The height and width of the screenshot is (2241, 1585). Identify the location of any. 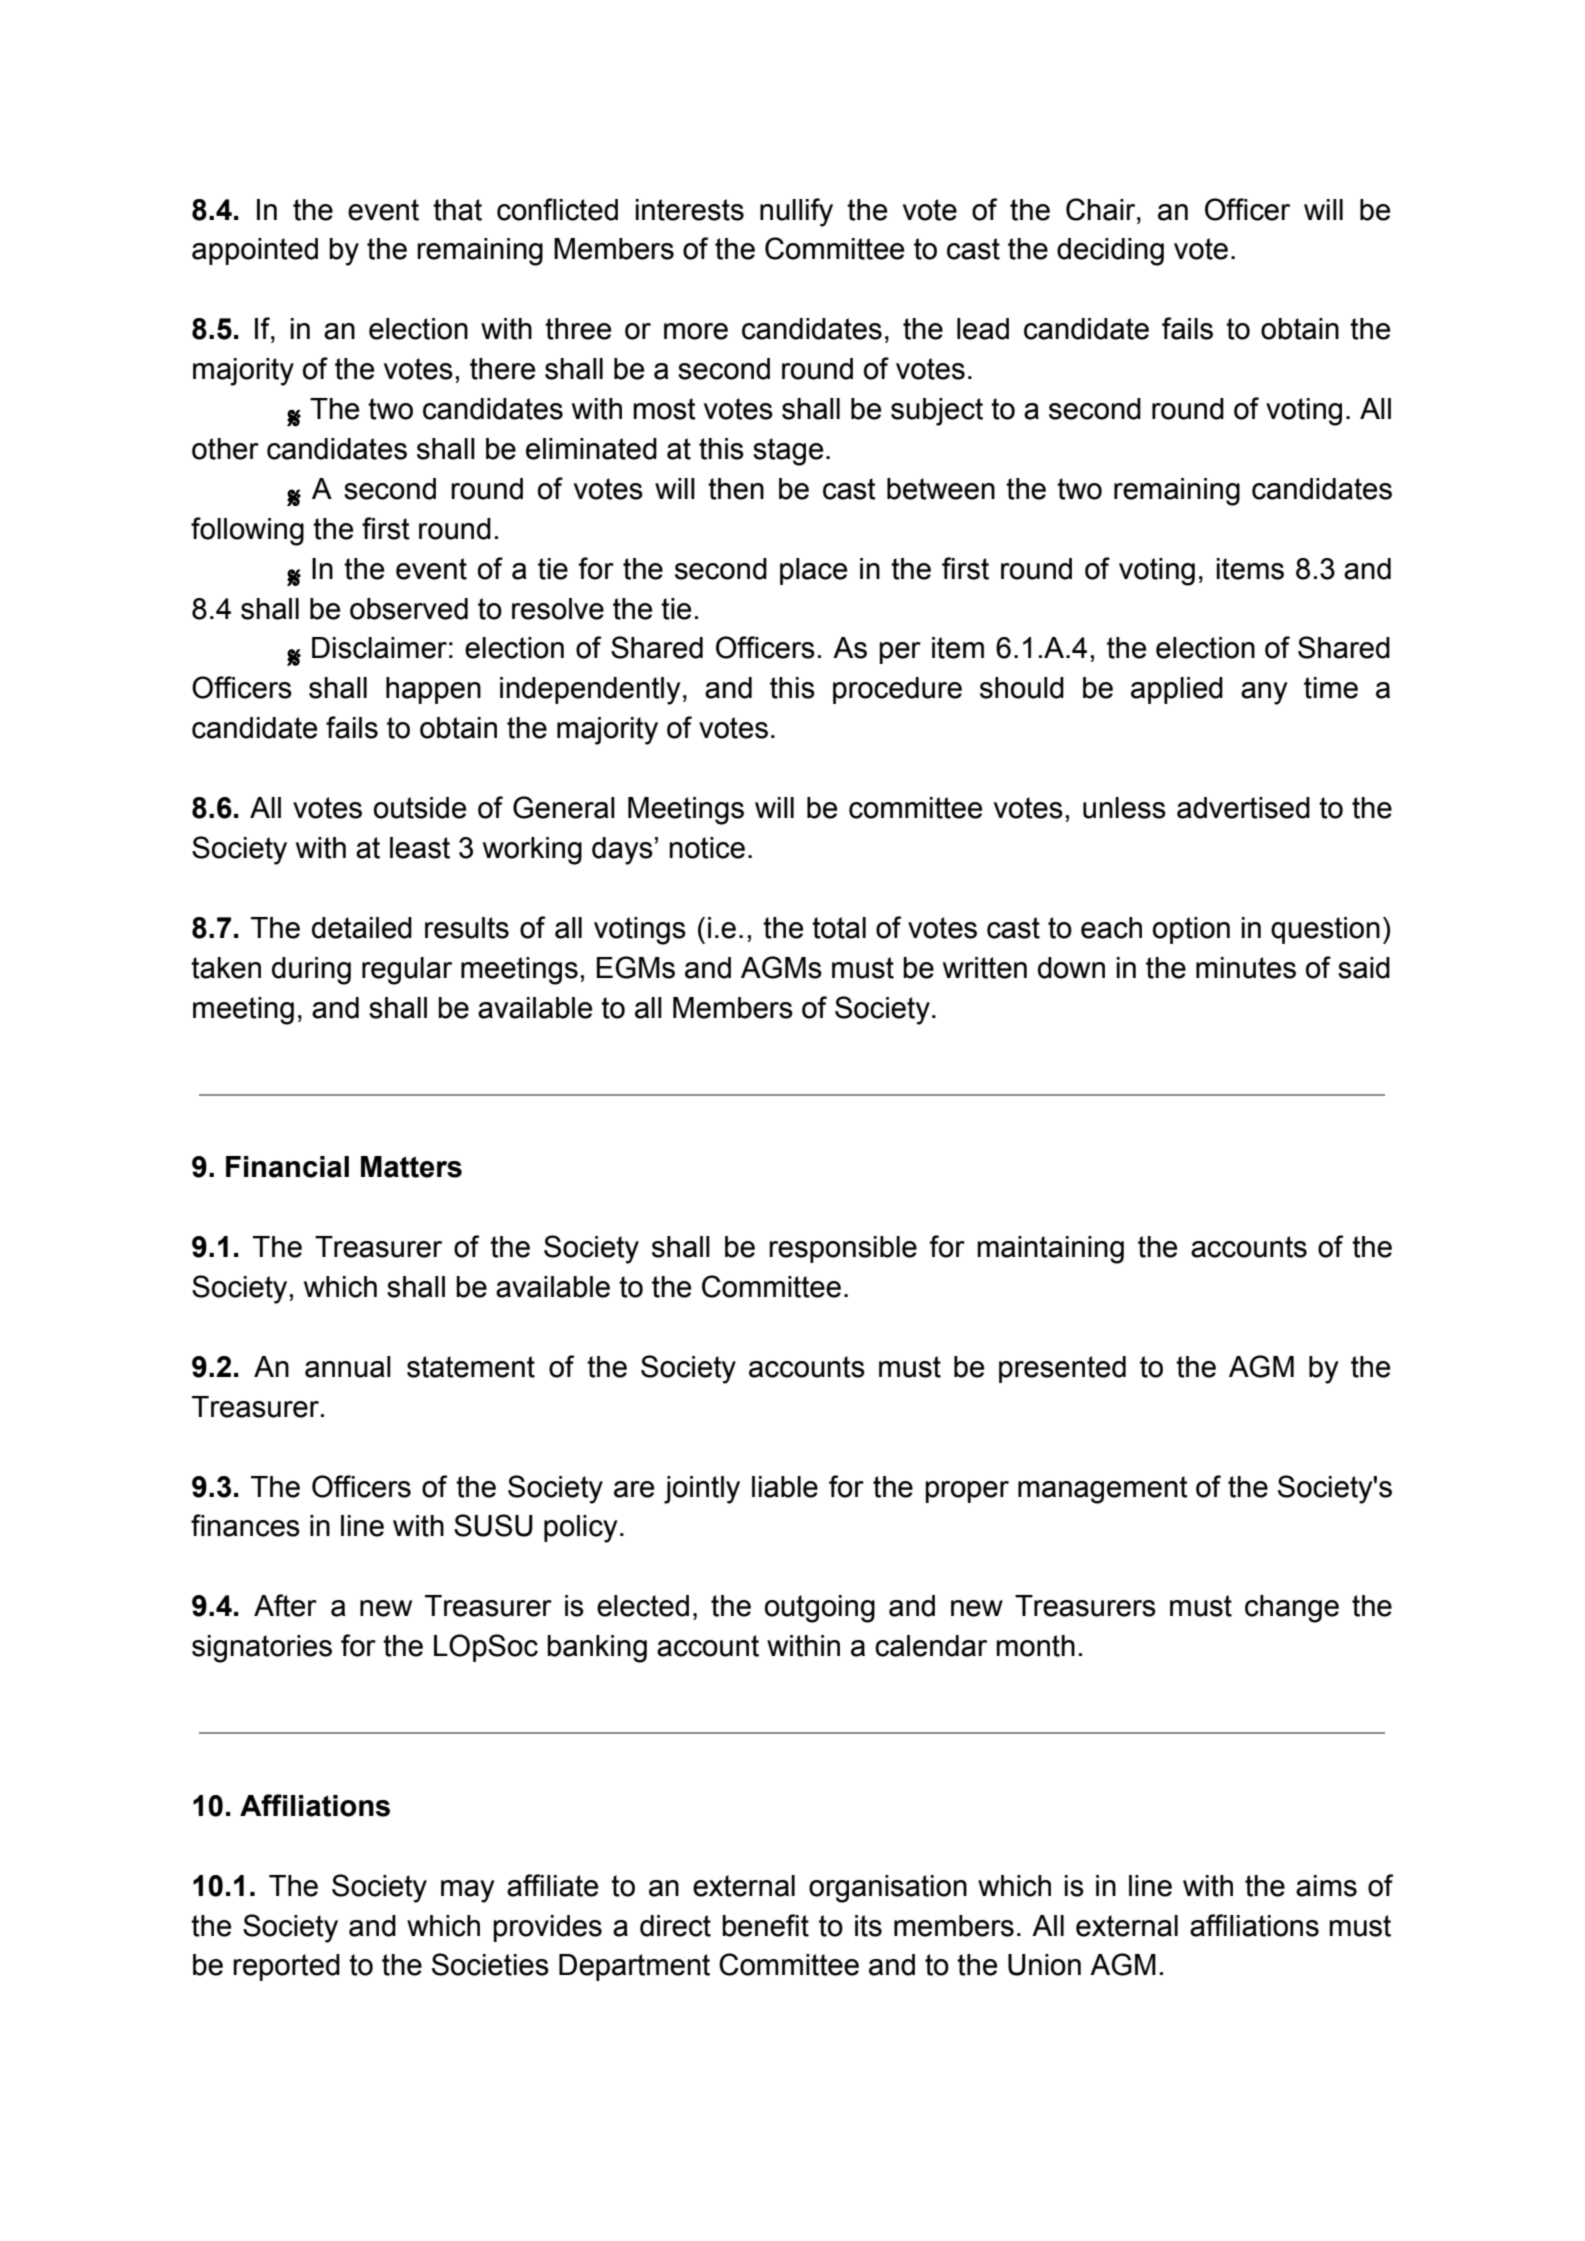
(1264, 693).
